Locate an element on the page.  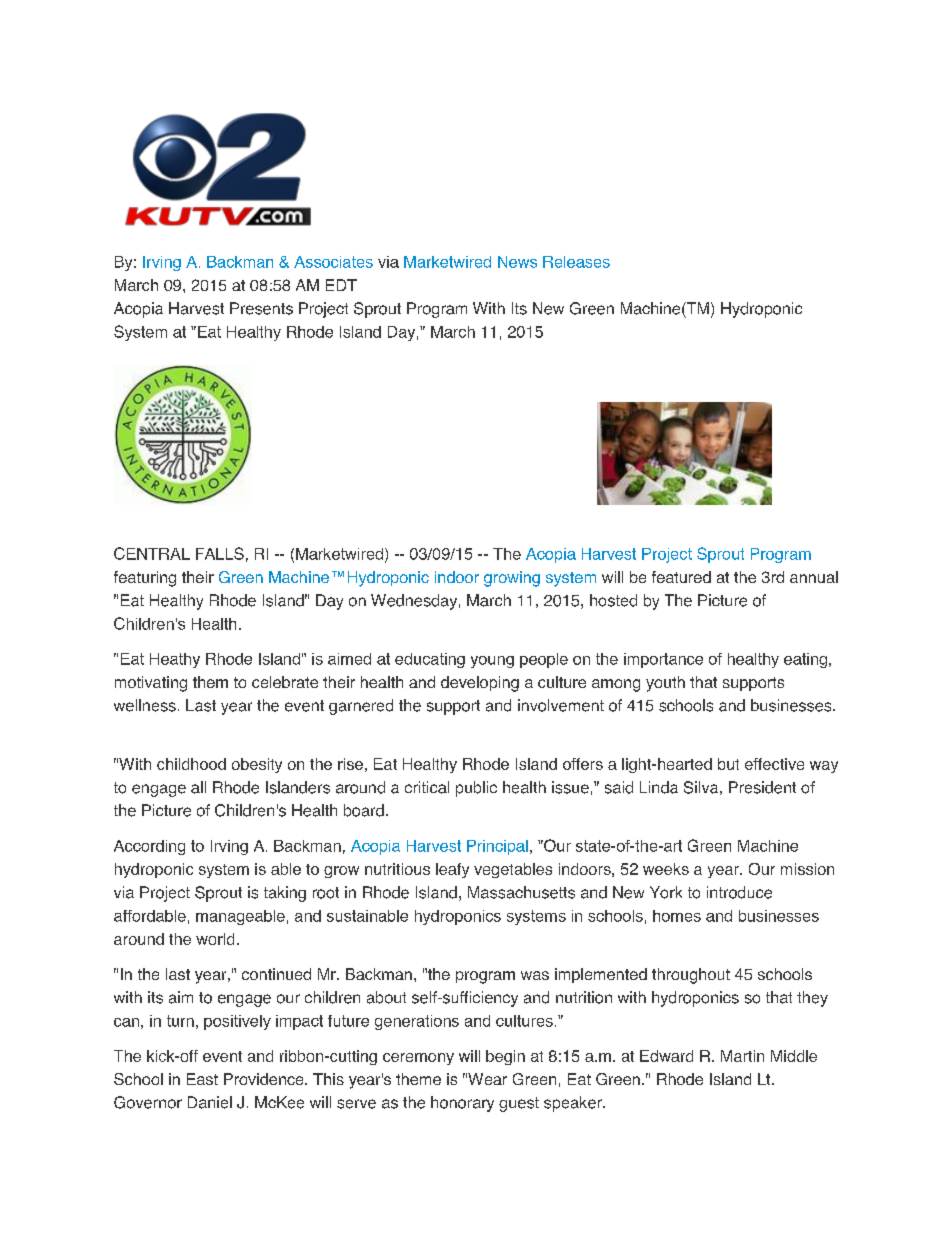
Presents is located at coordinates (261, 308).
